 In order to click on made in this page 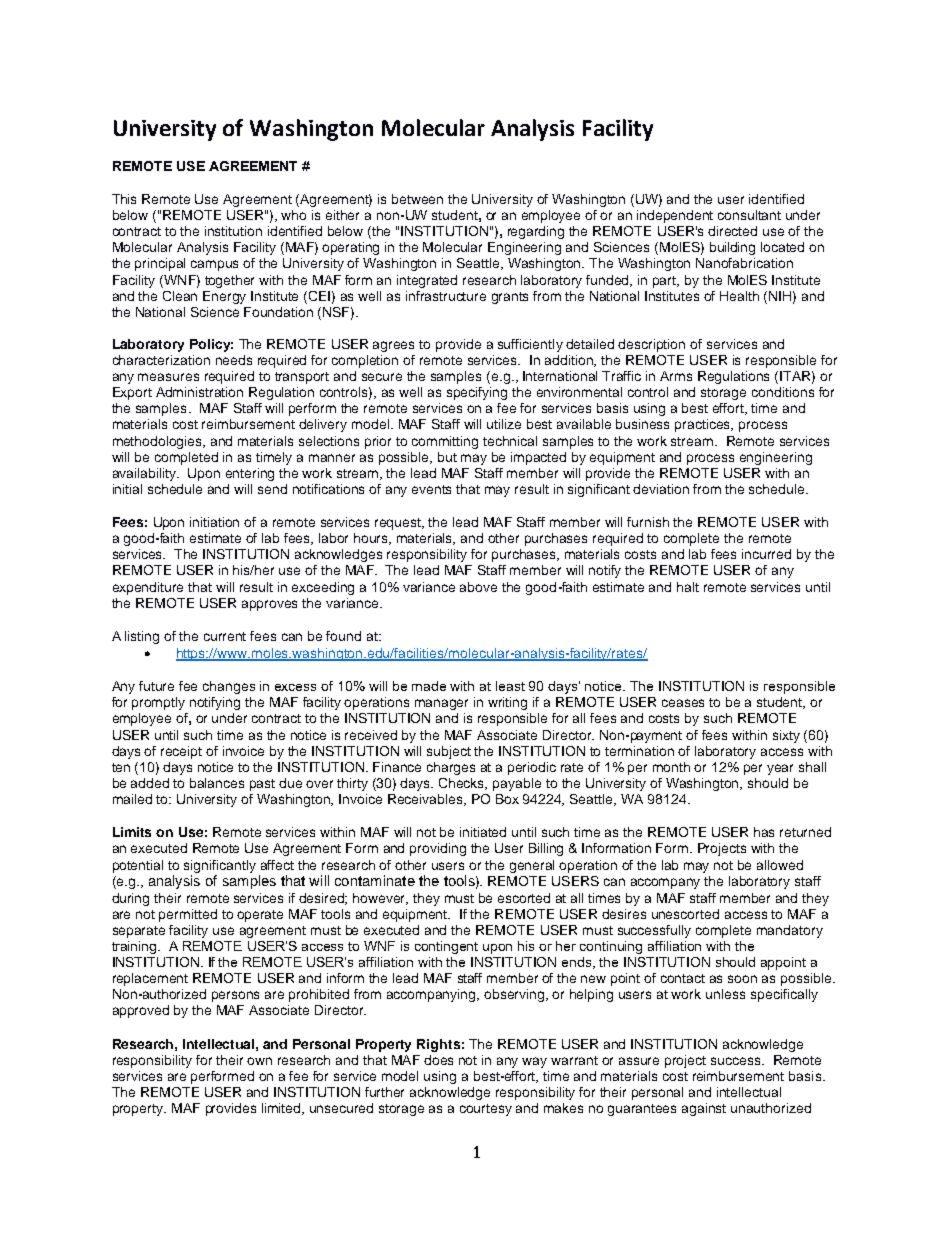, I will do `click(429, 686)`.
